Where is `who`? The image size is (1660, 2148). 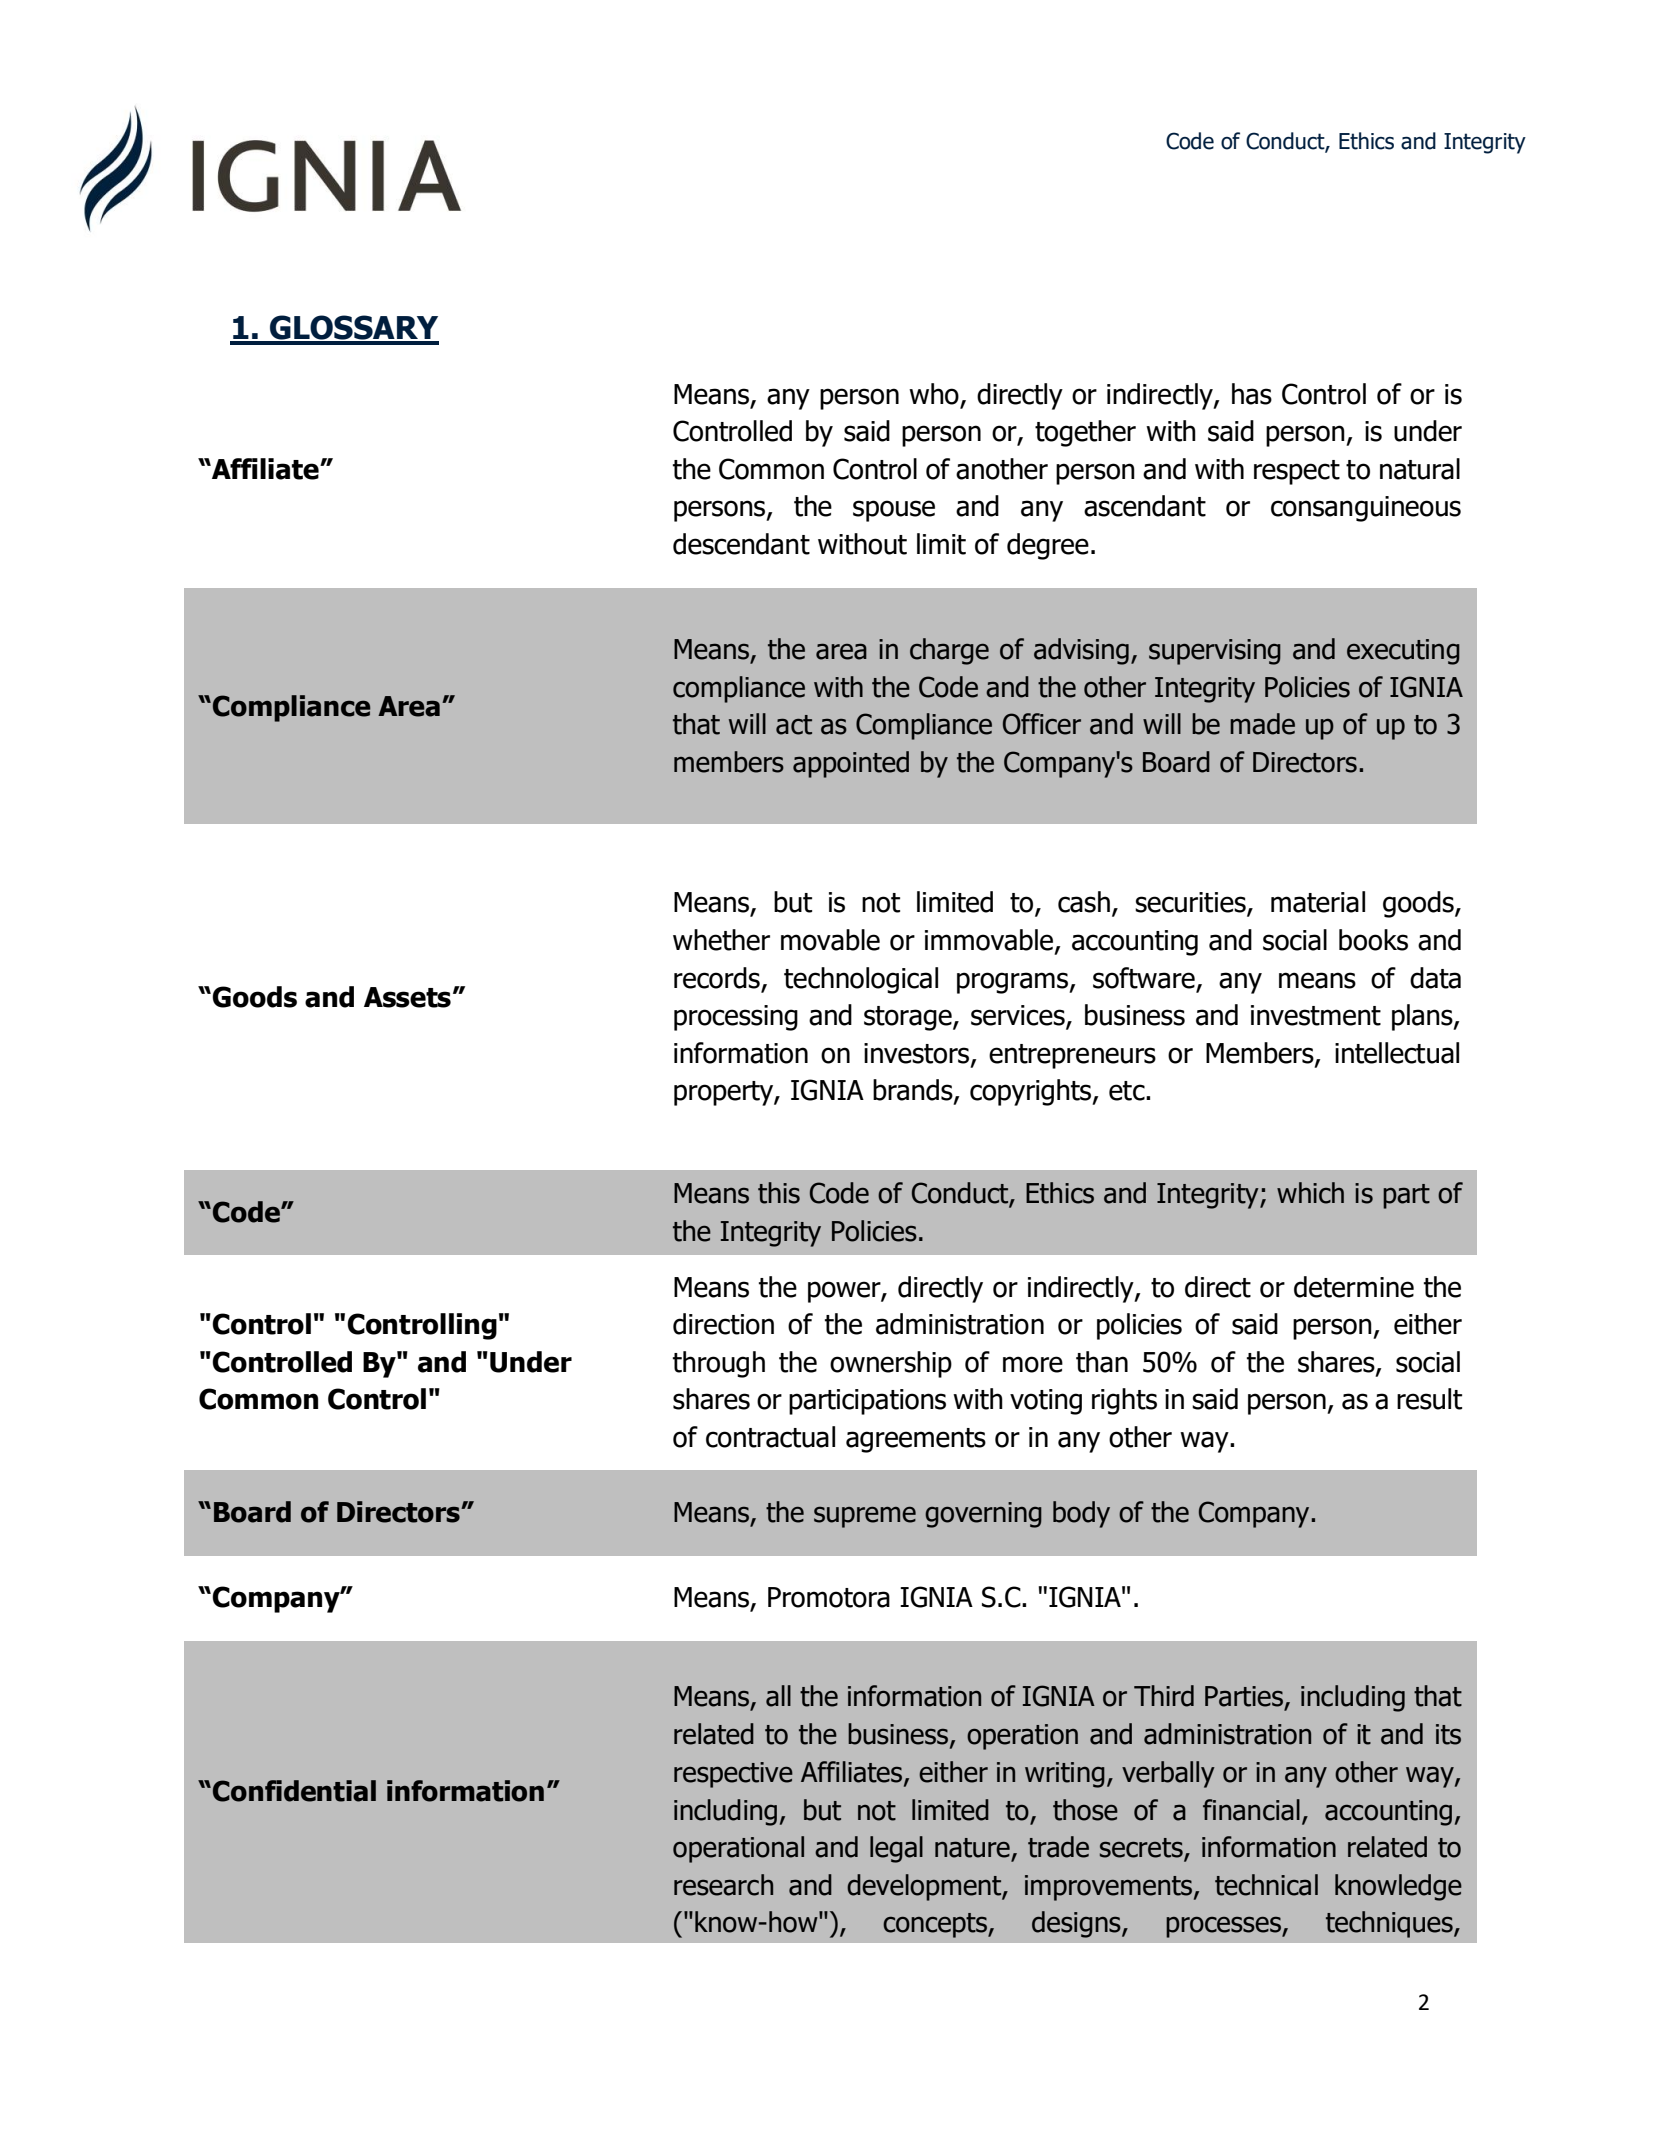 who is located at coordinates (934, 394).
